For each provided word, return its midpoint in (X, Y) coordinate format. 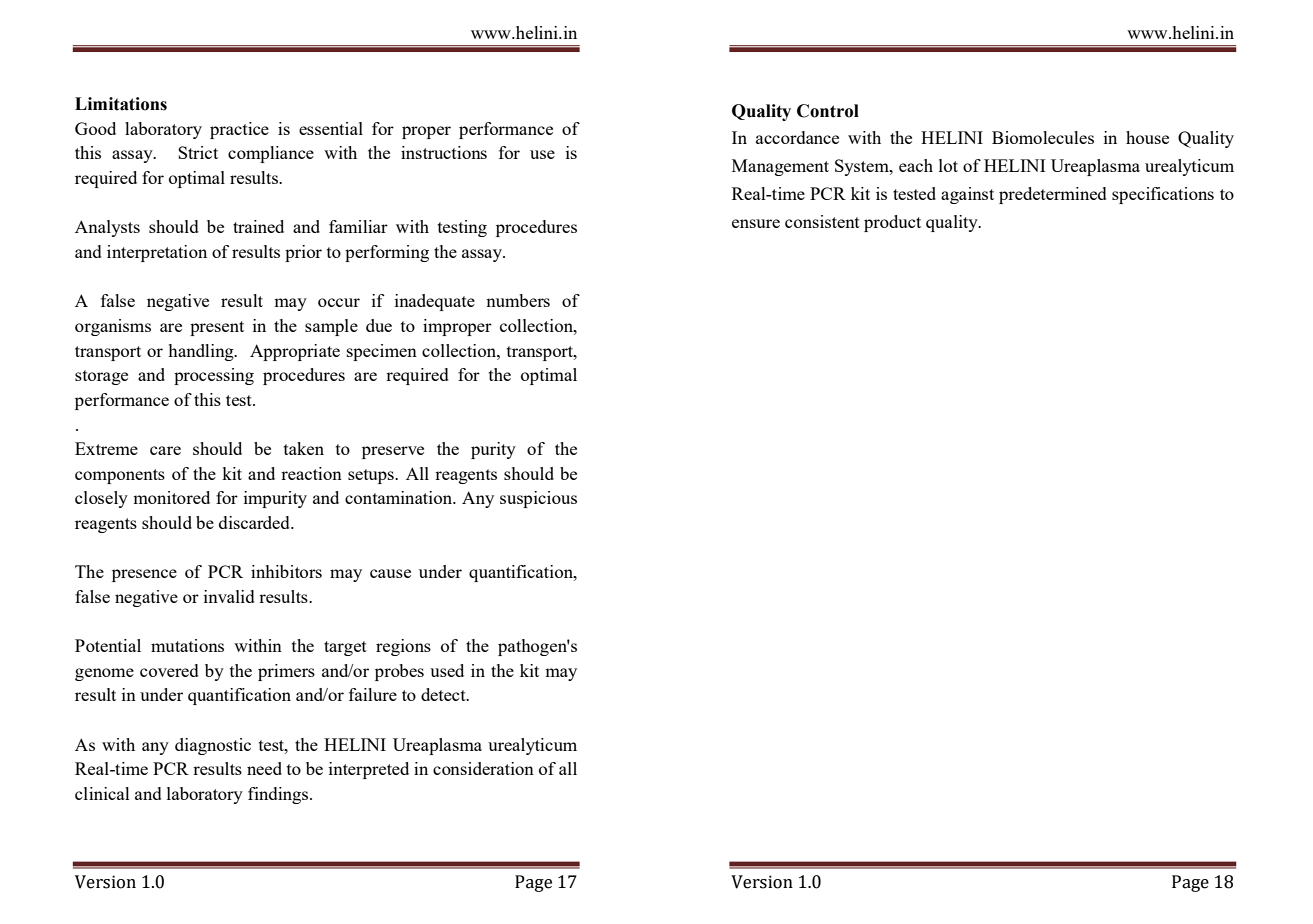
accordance (797, 137)
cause (390, 573)
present (217, 328)
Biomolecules (1043, 137)
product (892, 223)
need (264, 768)
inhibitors (286, 571)
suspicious (538, 499)
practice (239, 130)
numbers (518, 300)
